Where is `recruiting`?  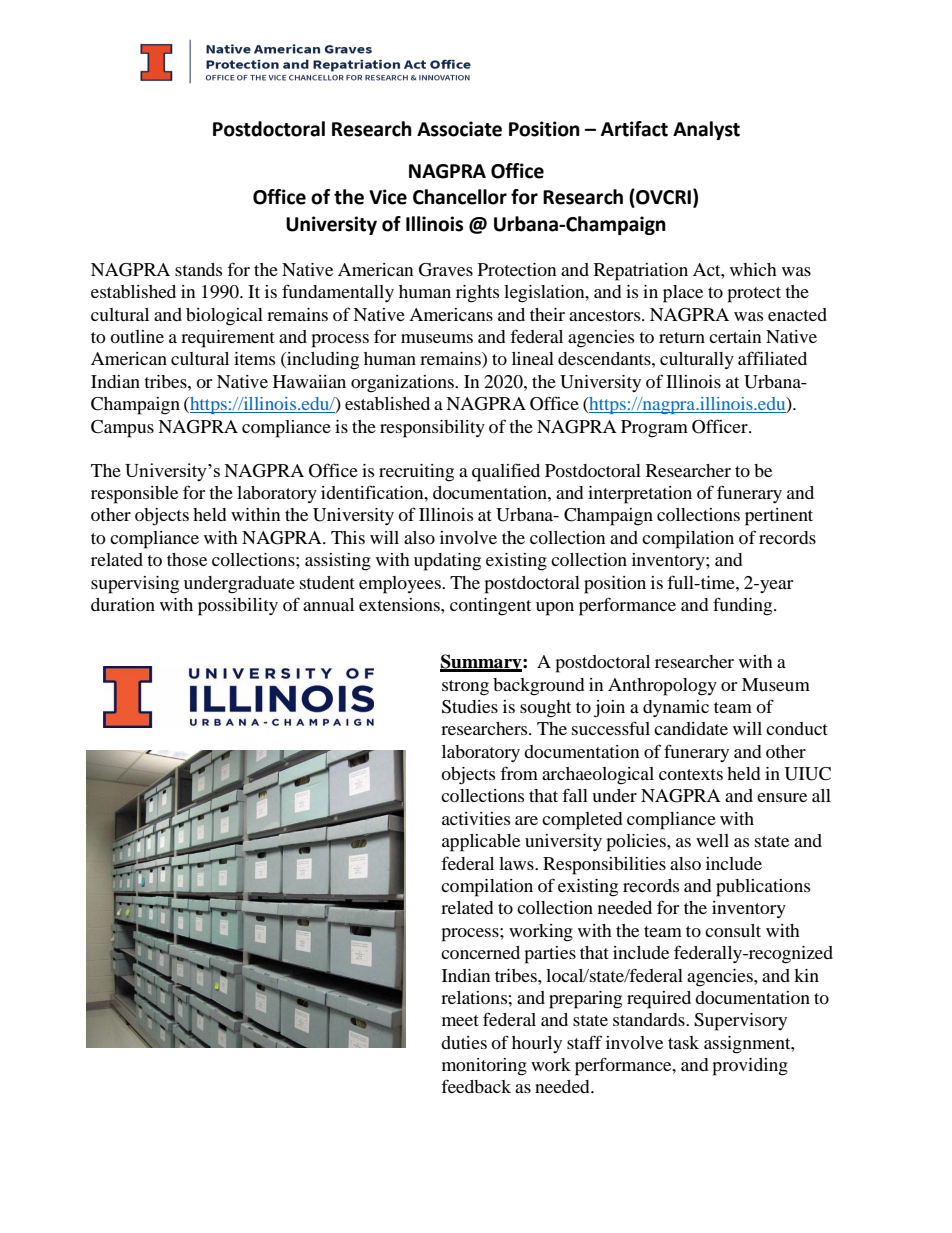
recruiting is located at coordinates (416, 473).
